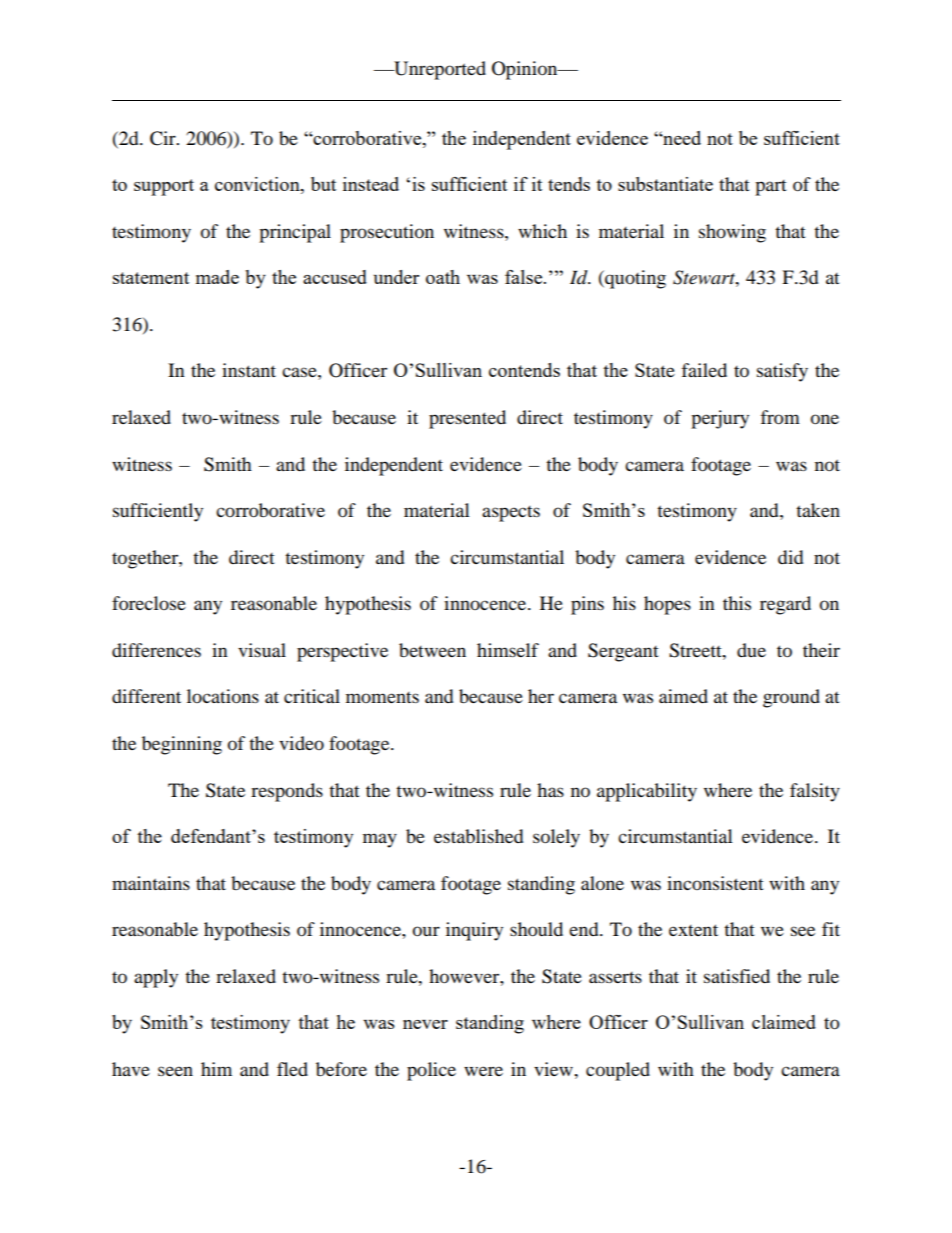 The image size is (952, 1233). What do you see at coordinates (483, 1071) in the page?
I see `were` at bounding box center [483, 1071].
